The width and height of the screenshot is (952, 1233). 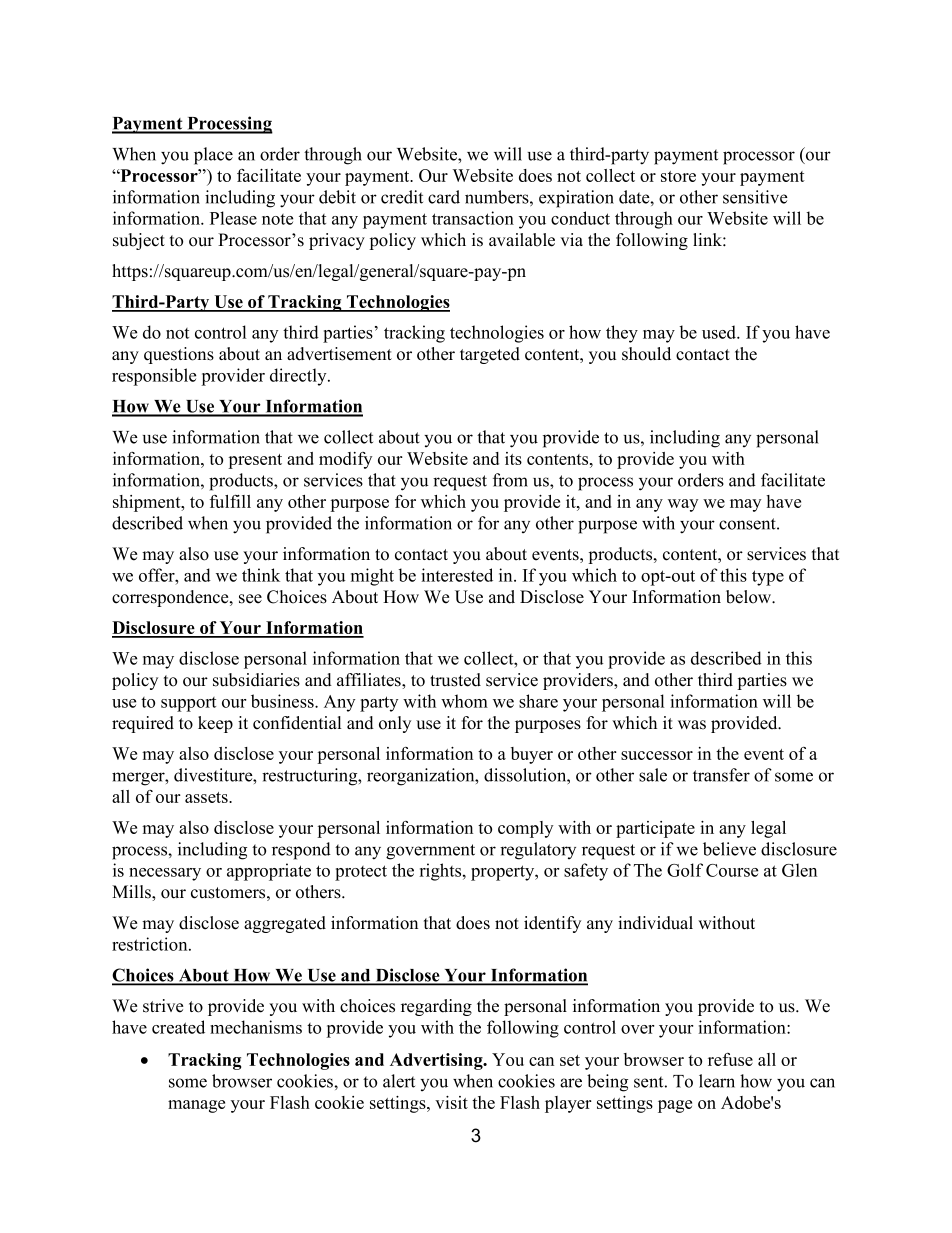 I want to click on assets, so click(x=207, y=797).
